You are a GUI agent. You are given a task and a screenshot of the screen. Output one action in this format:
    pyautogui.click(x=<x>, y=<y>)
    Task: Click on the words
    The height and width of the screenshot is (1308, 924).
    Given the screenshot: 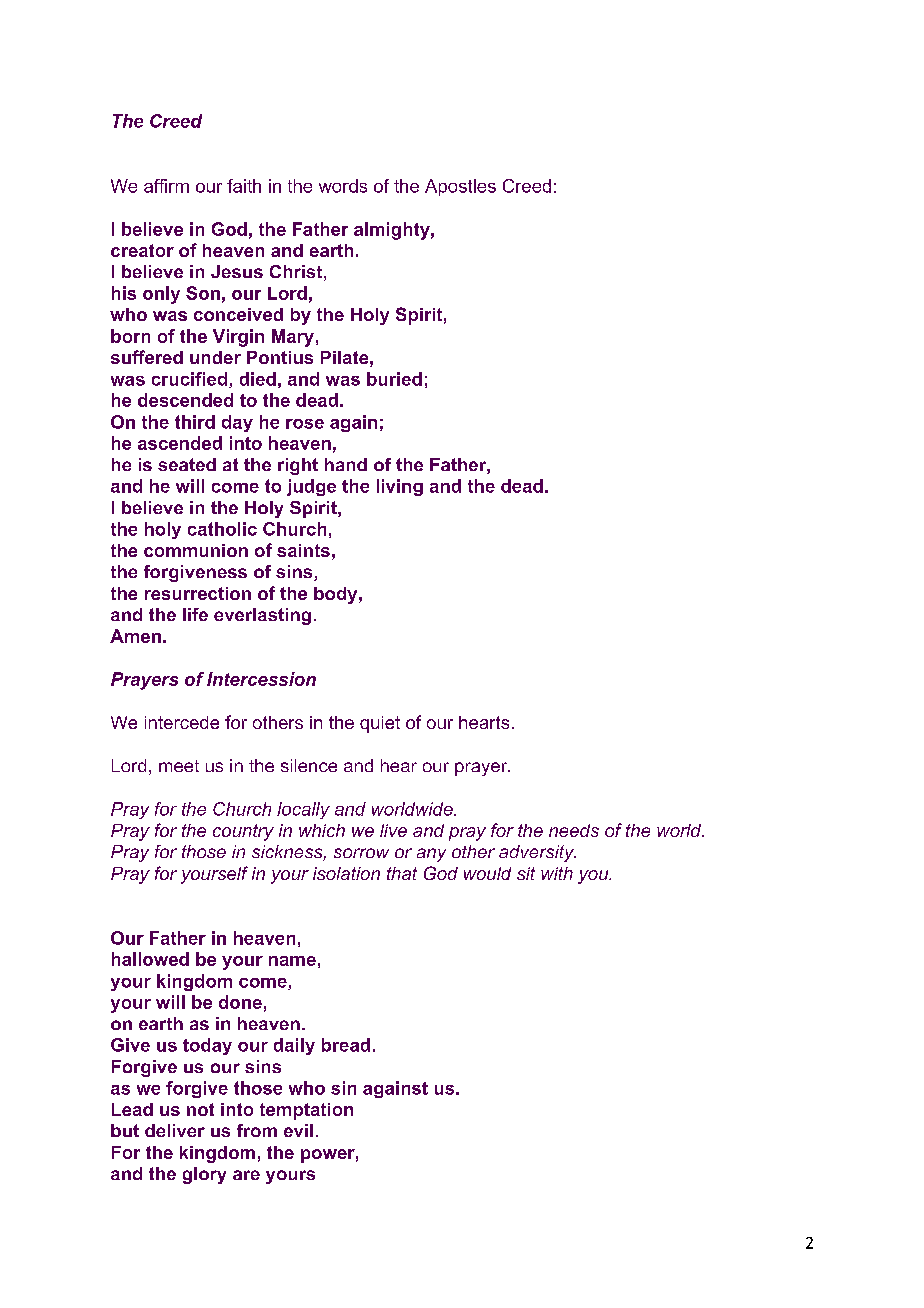 What is the action you would take?
    pyautogui.click(x=343, y=186)
